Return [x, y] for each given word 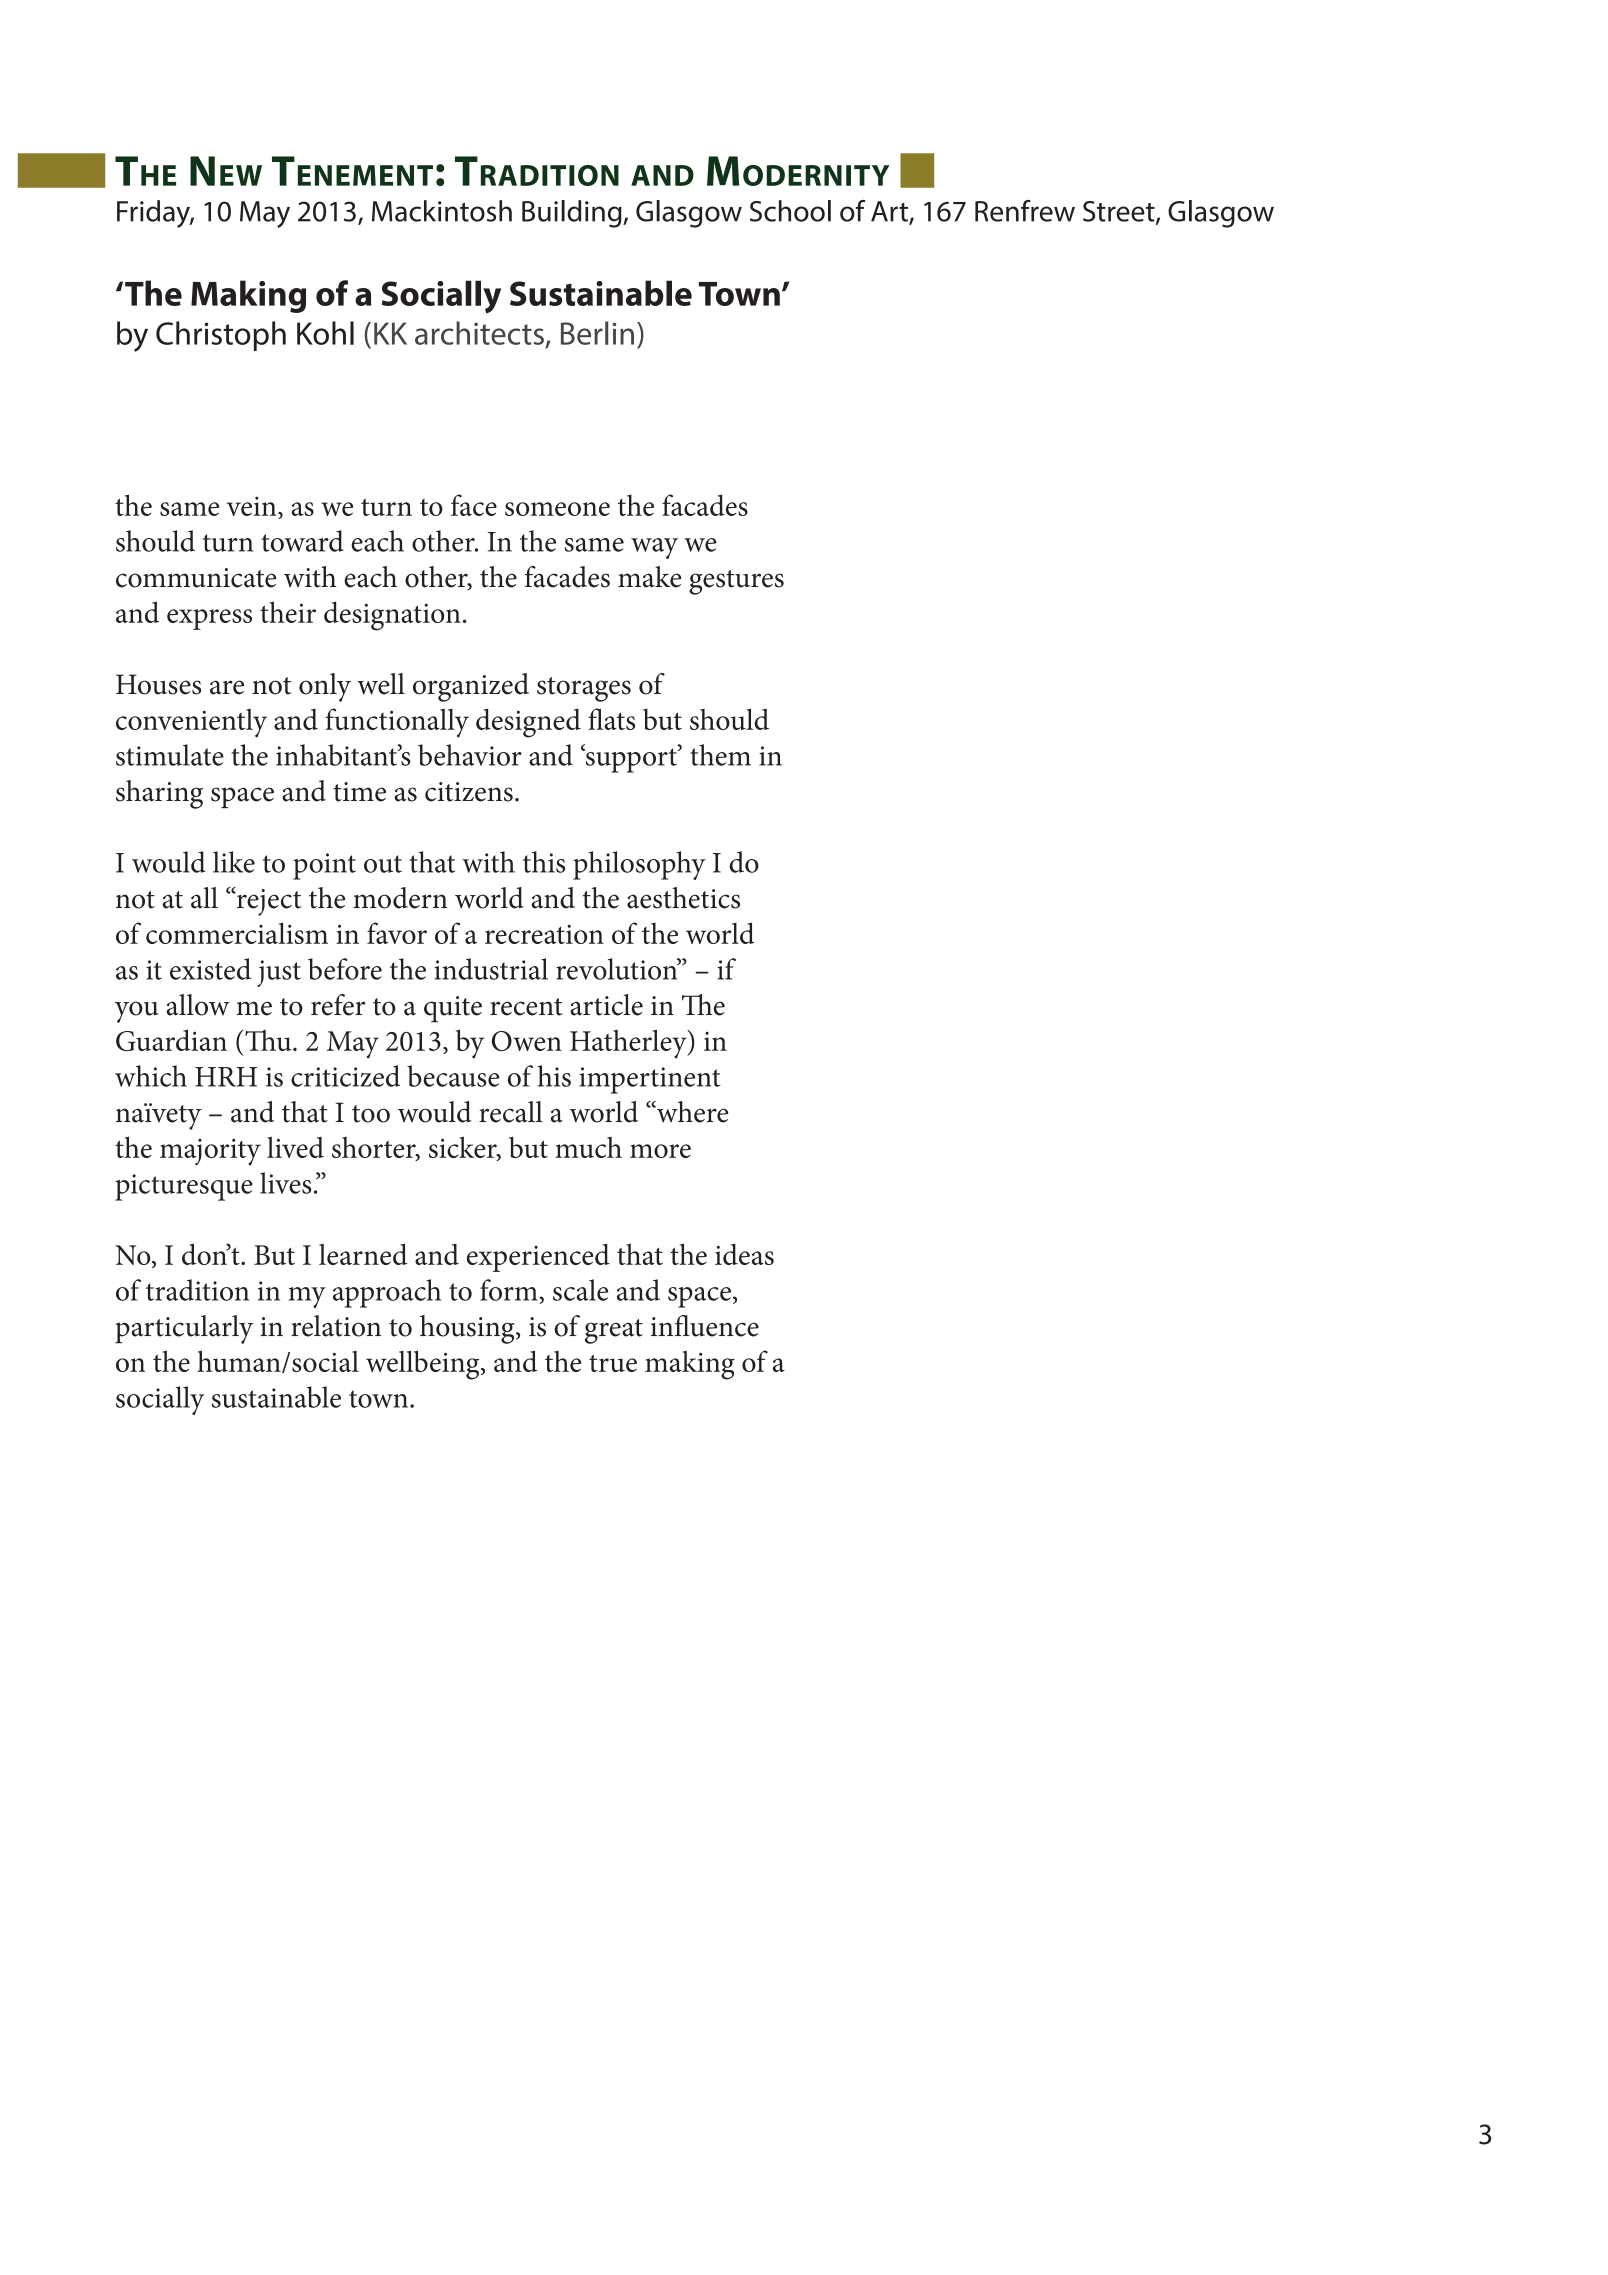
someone [557, 509]
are [227, 687]
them [720, 755]
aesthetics [683, 898]
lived [295, 1147]
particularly [184, 1329]
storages [584, 689]
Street [1120, 212]
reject [267, 901]
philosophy [639, 865]
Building [573, 214]
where [691, 1112]
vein [253, 506]
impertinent [649, 1080]
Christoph [221, 336]
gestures [736, 582]
